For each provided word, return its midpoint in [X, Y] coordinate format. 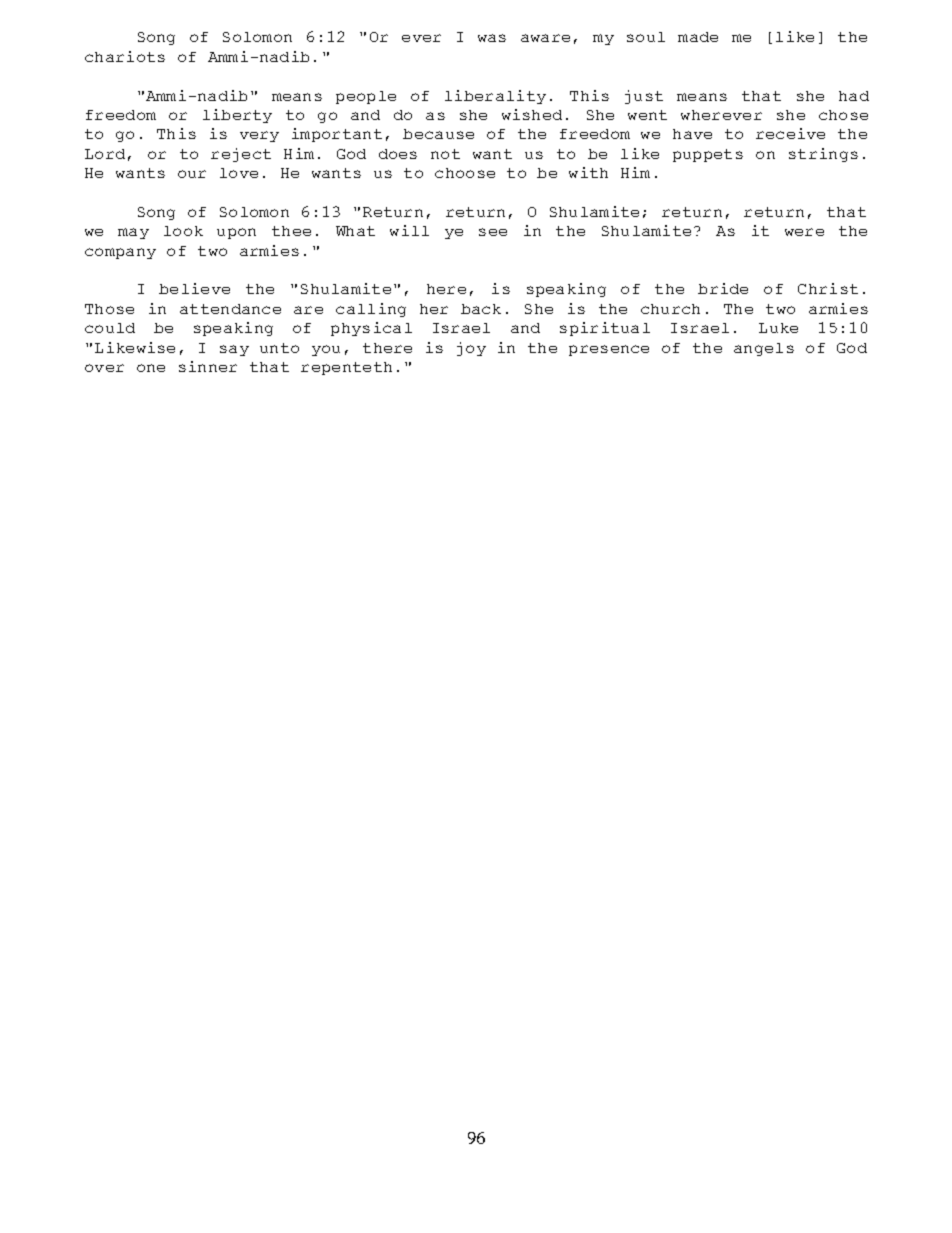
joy [471, 349]
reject [241, 155]
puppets [708, 155]
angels [764, 349]
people [366, 97]
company [120, 253]
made [698, 37]
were [804, 232]
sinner [208, 366]
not [445, 154]
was [492, 38]
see [493, 232]
